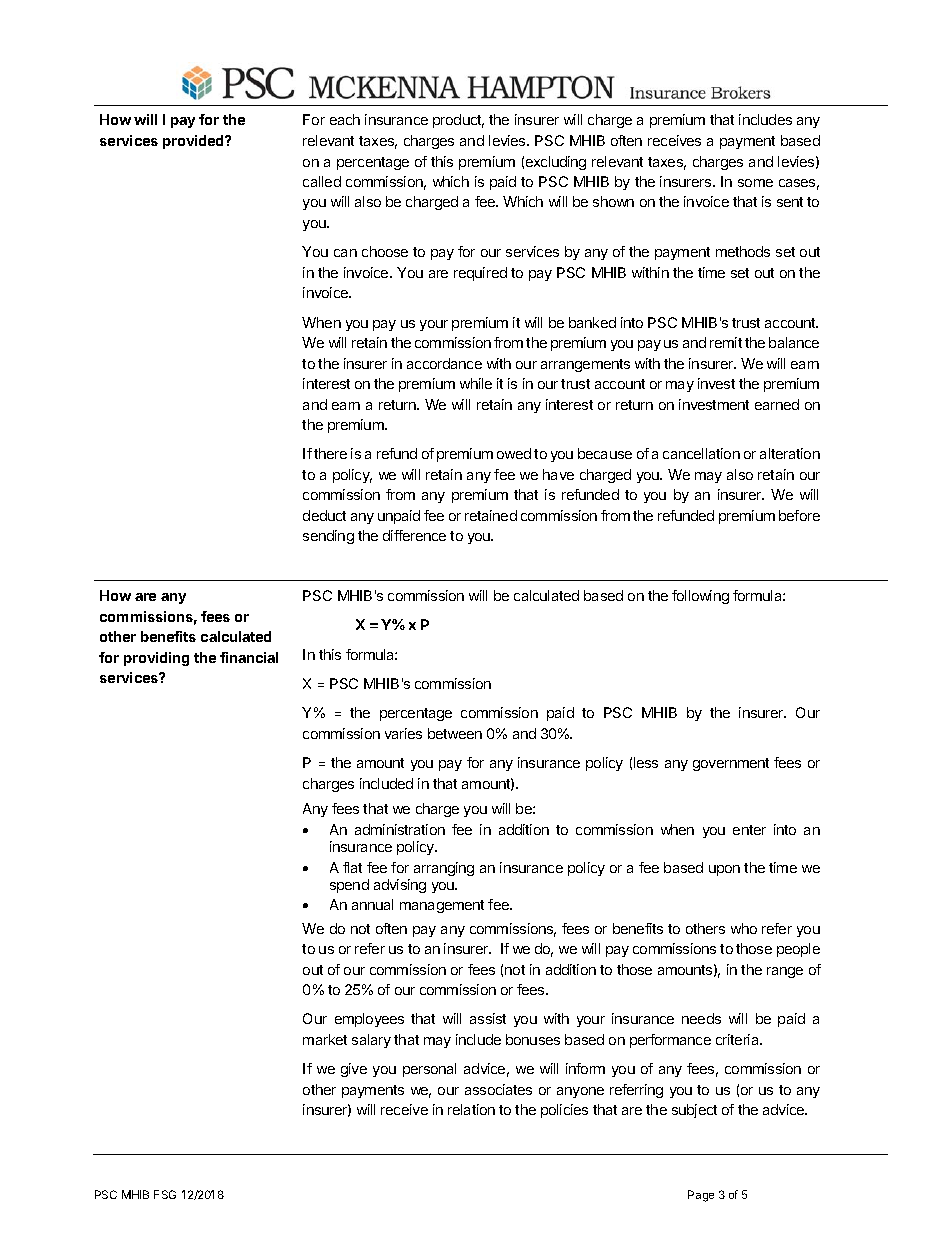  Describe the element at coordinates (701, 453) in the screenshot. I see `cancellation` at that location.
